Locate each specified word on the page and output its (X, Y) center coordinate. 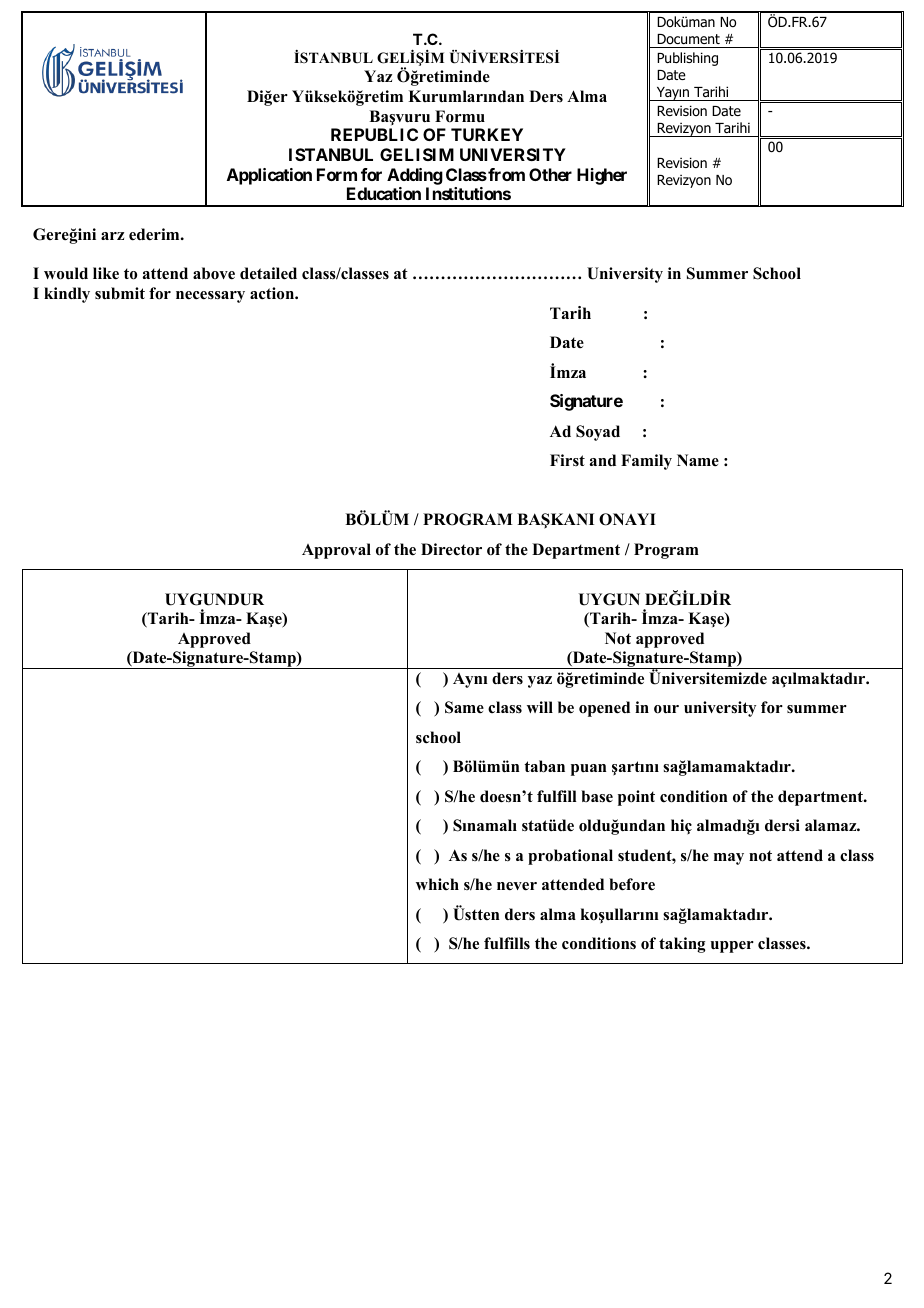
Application (269, 176)
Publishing (687, 59)
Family (646, 462)
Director (451, 549)
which (437, 884)
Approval (336, 551)
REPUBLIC (374, 134)
